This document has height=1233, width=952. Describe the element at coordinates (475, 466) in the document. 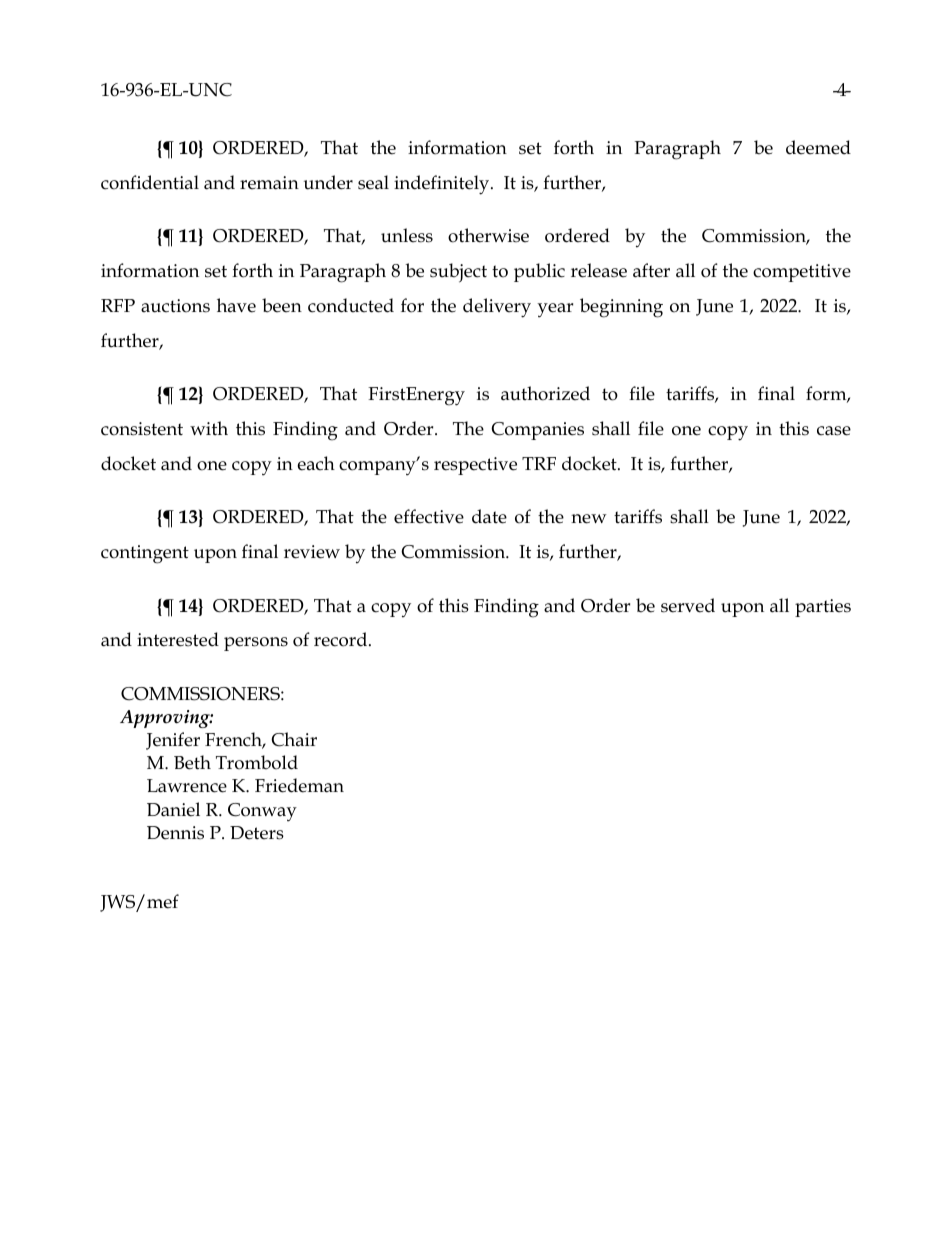

I see `respective` at that location.
